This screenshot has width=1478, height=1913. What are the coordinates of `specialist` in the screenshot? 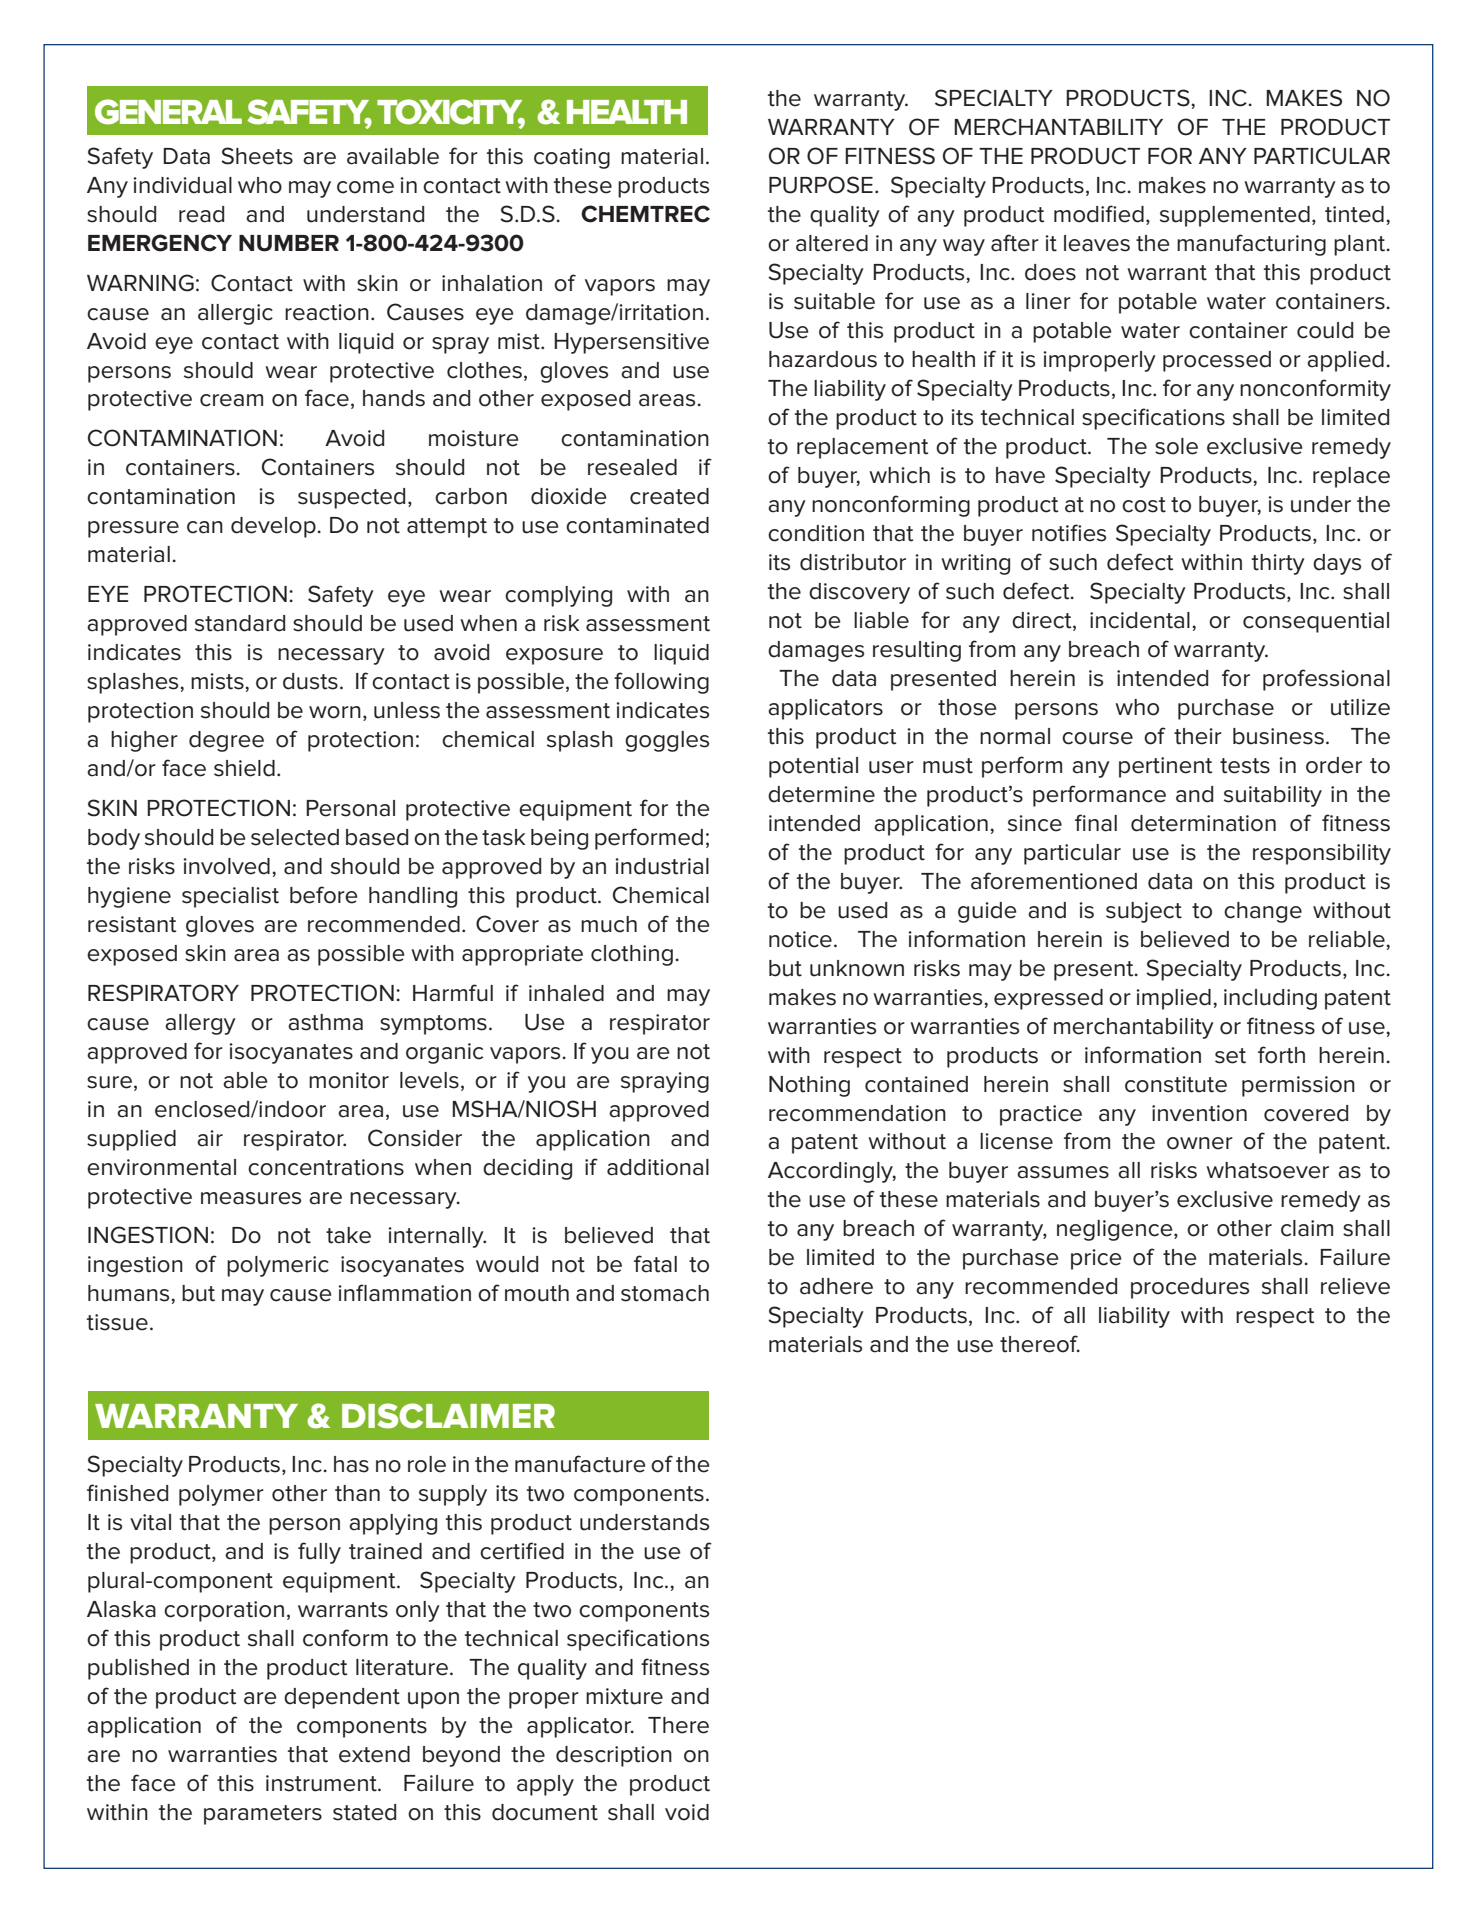 It's located at (230, 897).
